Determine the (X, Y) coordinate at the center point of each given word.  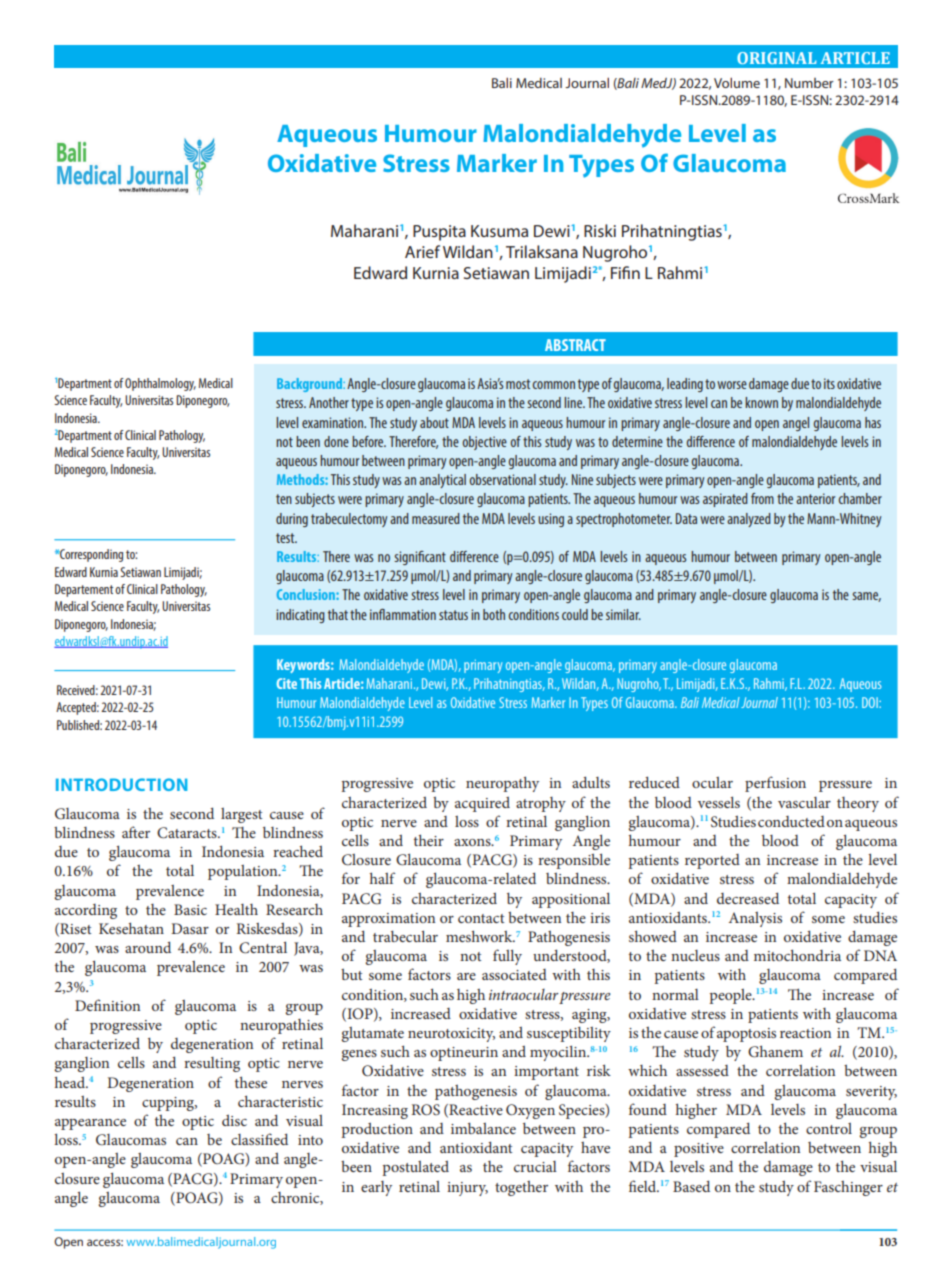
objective (485, 443)
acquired (482, 804)
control (829, 1128)
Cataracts (188, 833)
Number (809, 83)
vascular (804, 802)
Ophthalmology (160, 384)
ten (284, 499)
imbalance (483, 1128)
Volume (737, 83)
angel (796, 424)
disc (234, 1120)
